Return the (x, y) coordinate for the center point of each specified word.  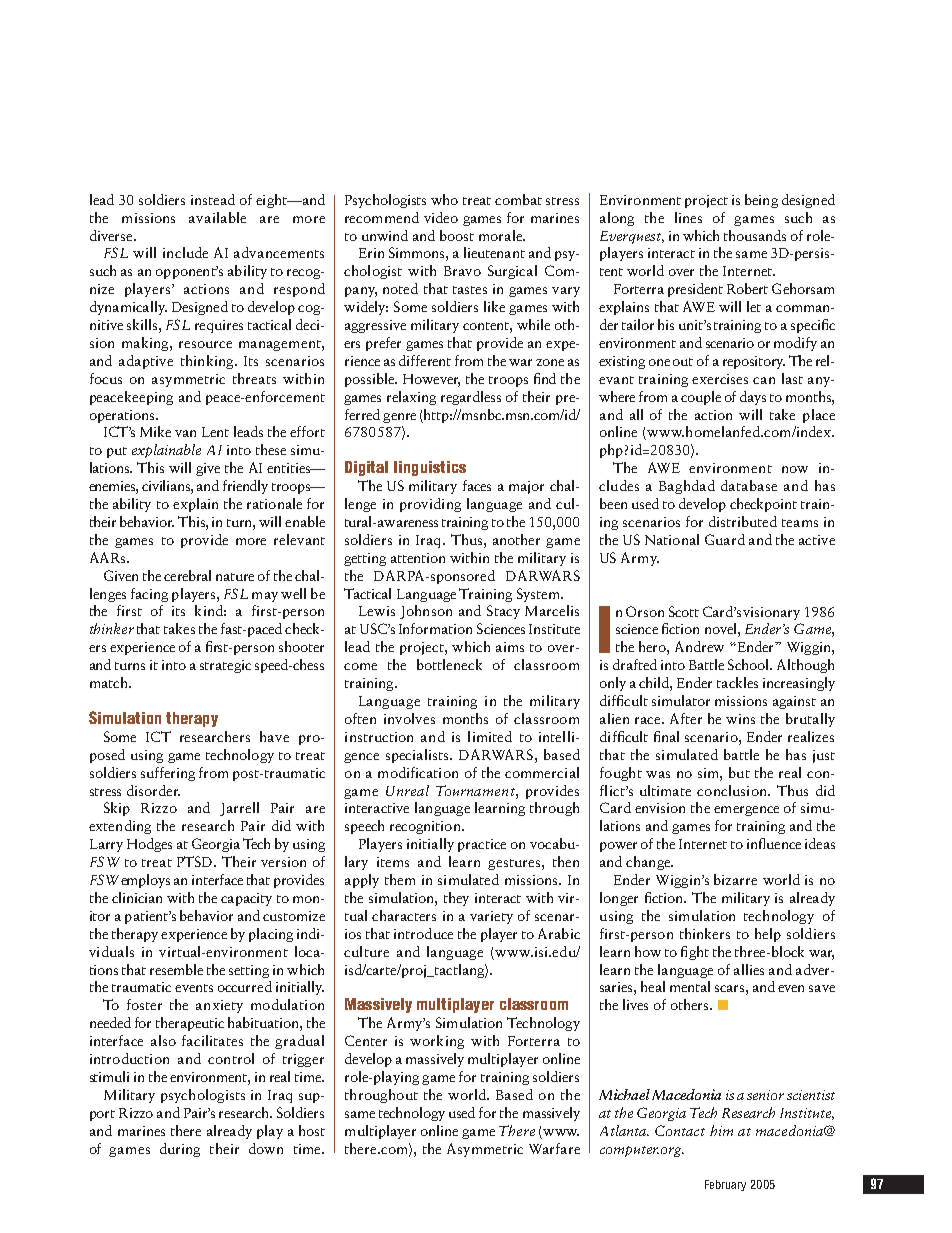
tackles (737, 682)
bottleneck (449, 664)
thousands (755, 235)
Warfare (554, 1148)
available (217, 217)
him (721, 1130)
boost (457, 235)
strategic (225, 666)
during (180, 1150)
